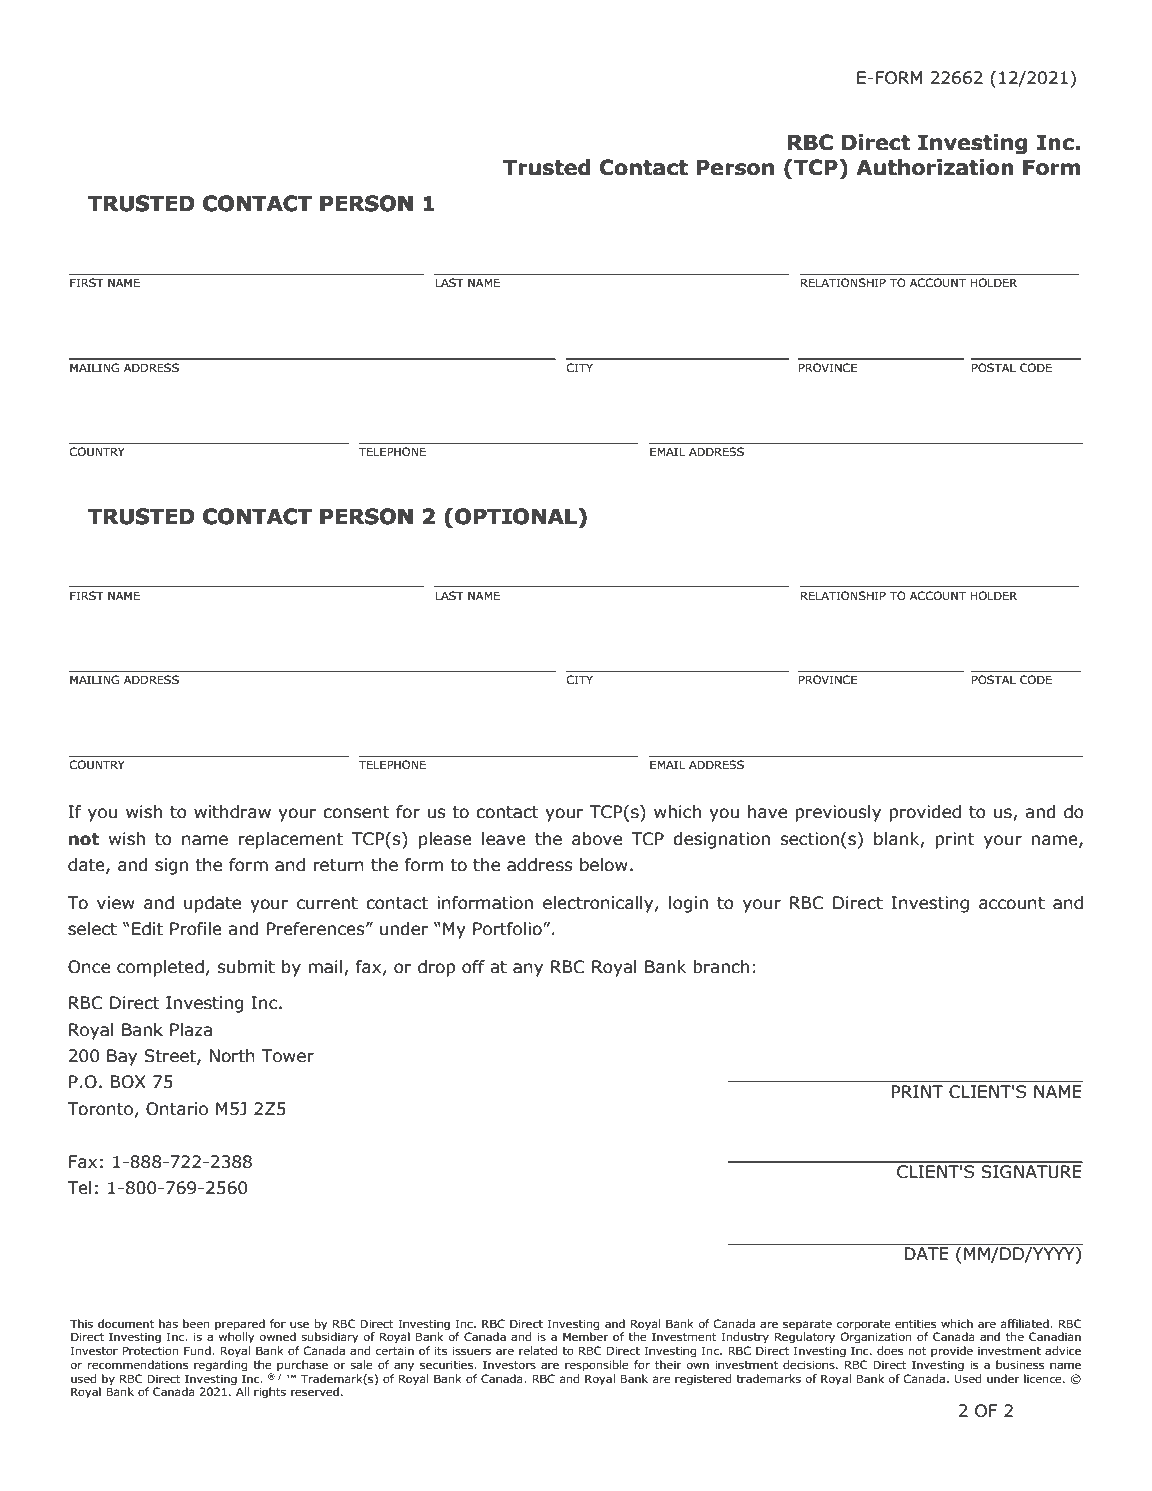  What do you see at coordinates (688, 904) in the document?
I see `login` at bounding box center [688, 904].
